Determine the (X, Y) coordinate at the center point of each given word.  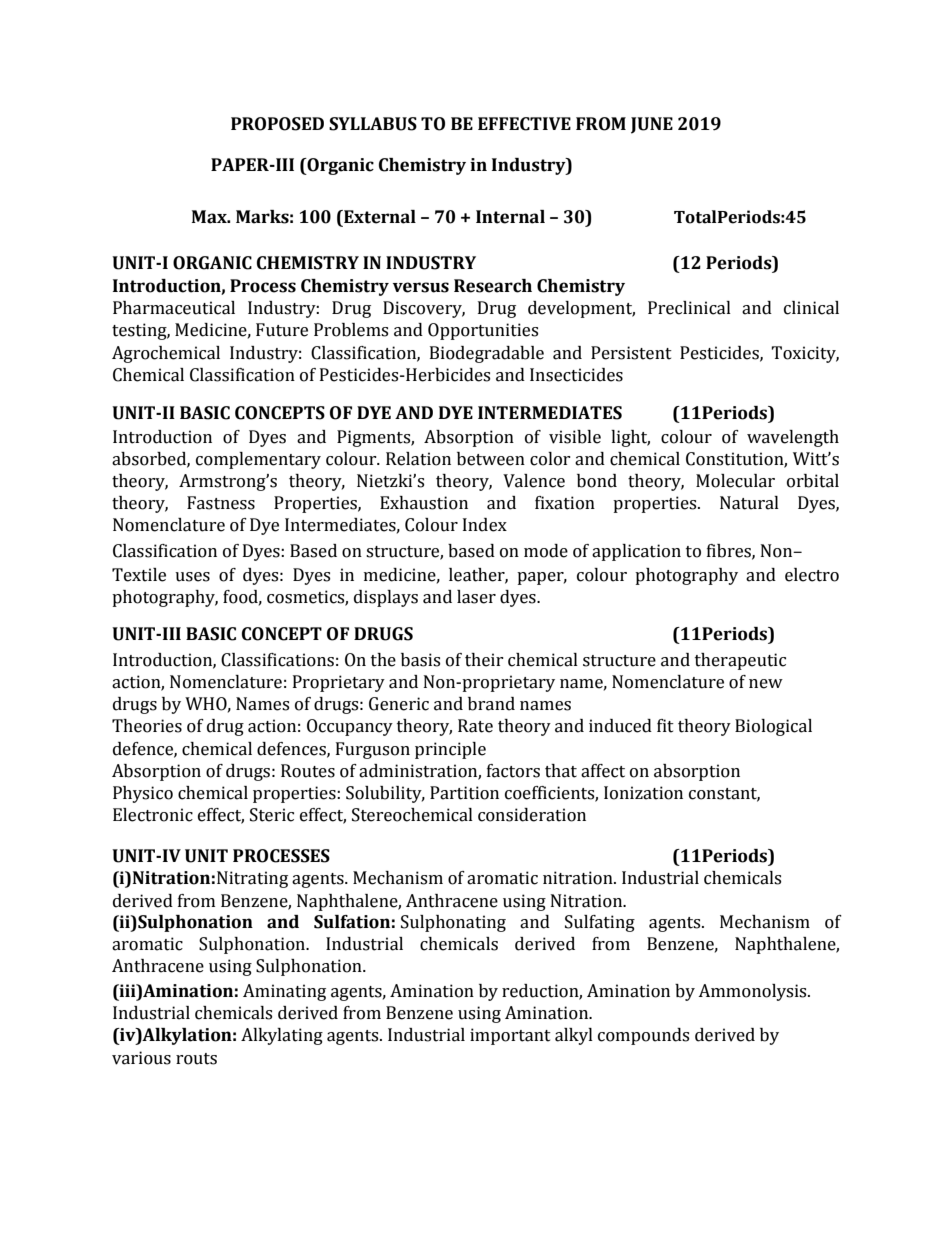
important (510, 1036)
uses (192, 577)
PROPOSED (277, 124)
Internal (510, 217)
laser (476, 597)
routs (196, 1059)
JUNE (652, 125)
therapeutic (740, 661)
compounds (643, 1036)
